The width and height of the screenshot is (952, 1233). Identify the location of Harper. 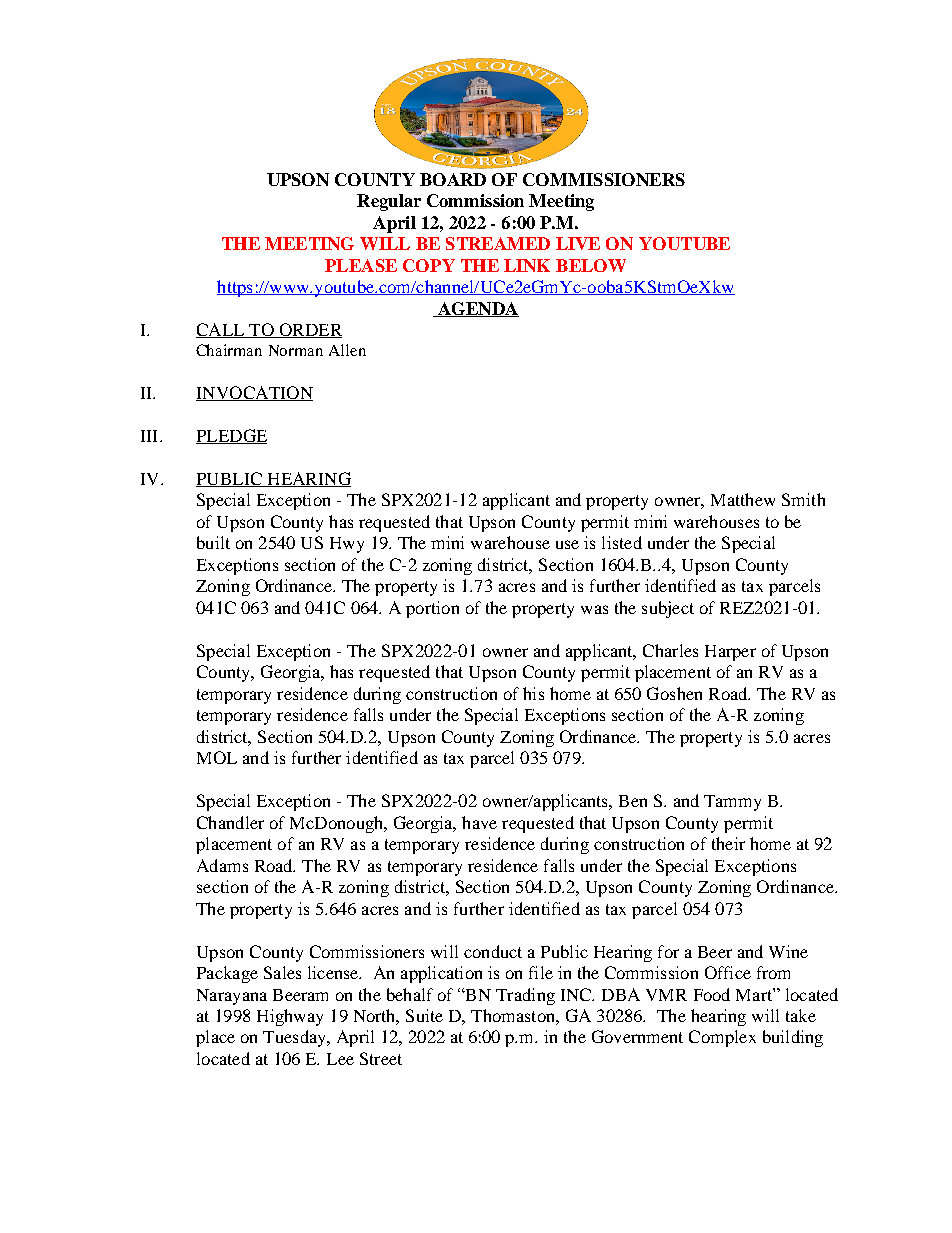
(730, 653).
